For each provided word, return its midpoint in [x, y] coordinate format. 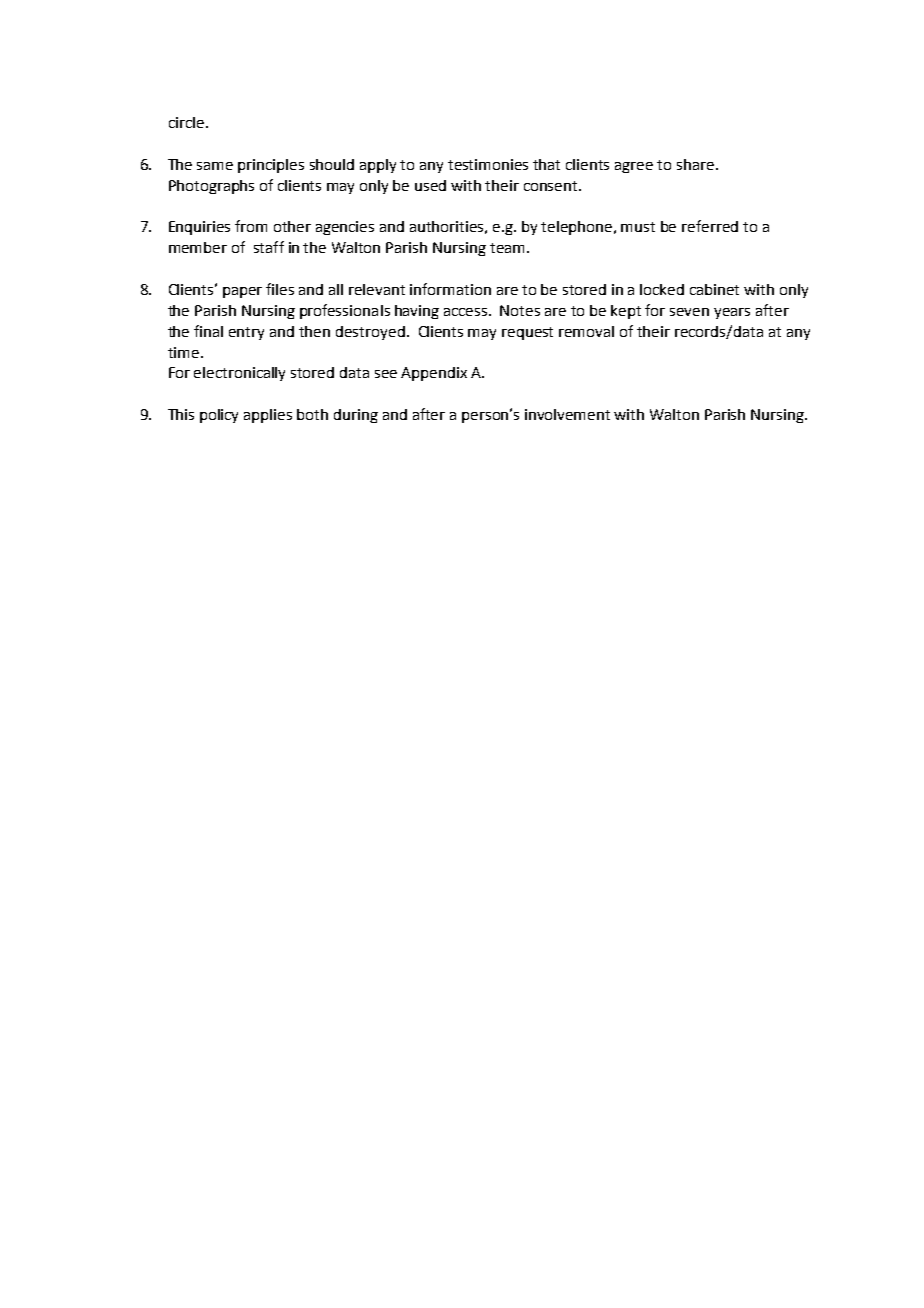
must [638, 227]
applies [268, 416]
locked [662, 289]
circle [186, 122]
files [280, 289]
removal [586, 331]
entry [246, 333]
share [695, 164]
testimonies [488, 164]
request [527, 333]
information [450, 289]
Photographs [211, 187]
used [430, 185]
